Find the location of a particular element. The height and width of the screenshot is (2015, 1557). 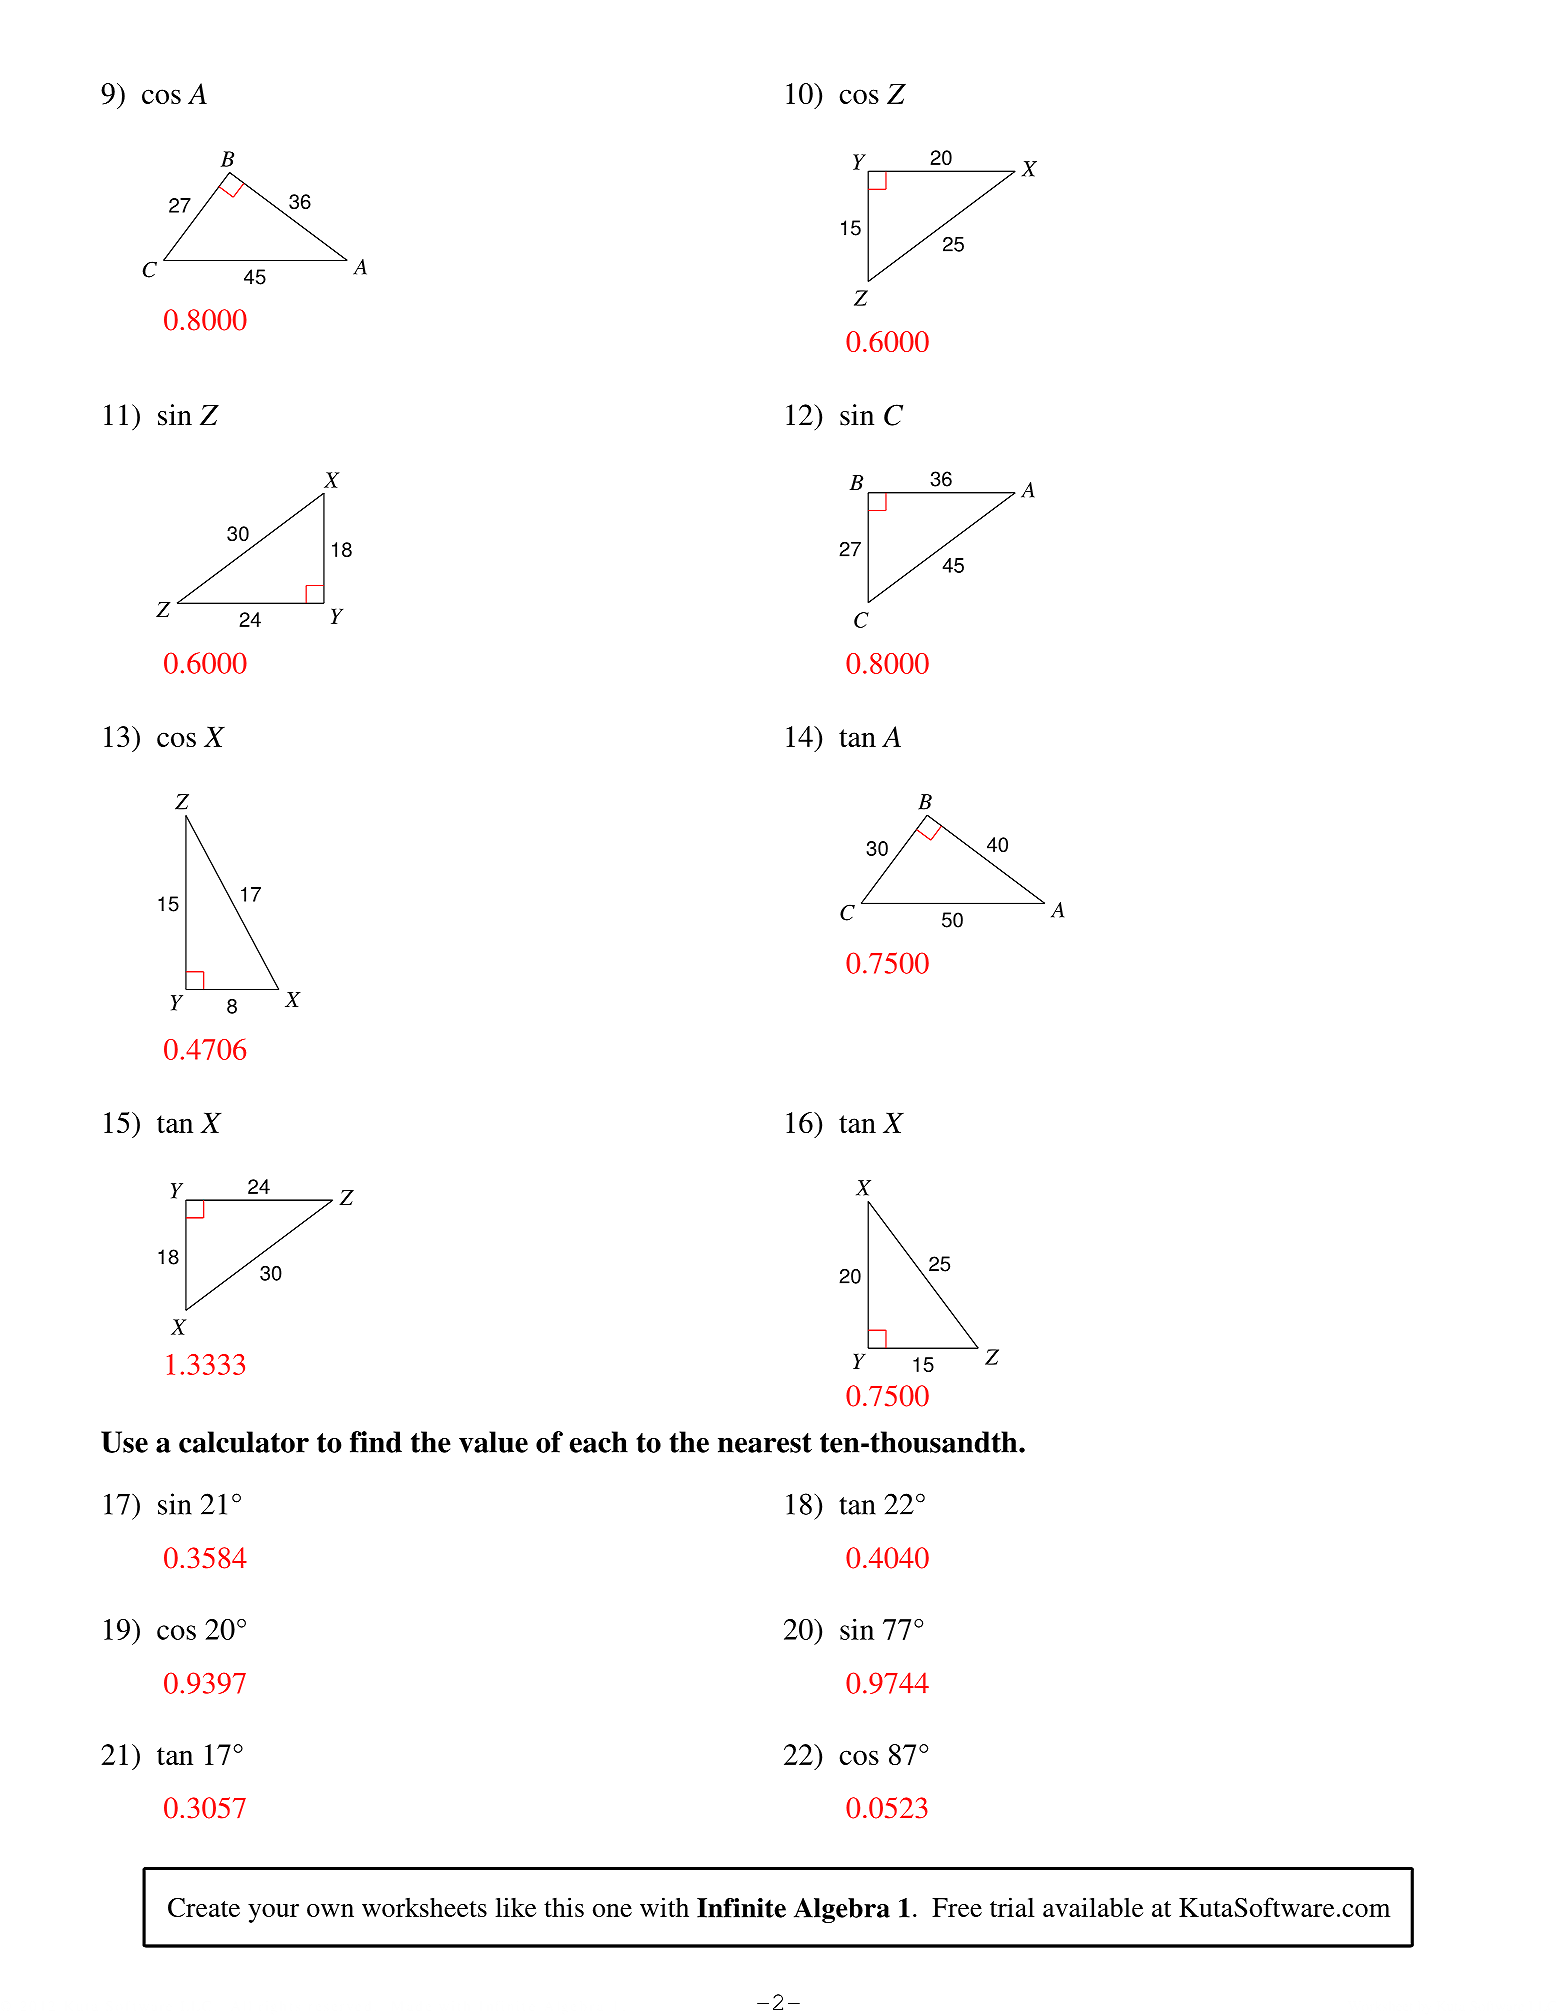

calculator is located at coordinates (244, 1442).
